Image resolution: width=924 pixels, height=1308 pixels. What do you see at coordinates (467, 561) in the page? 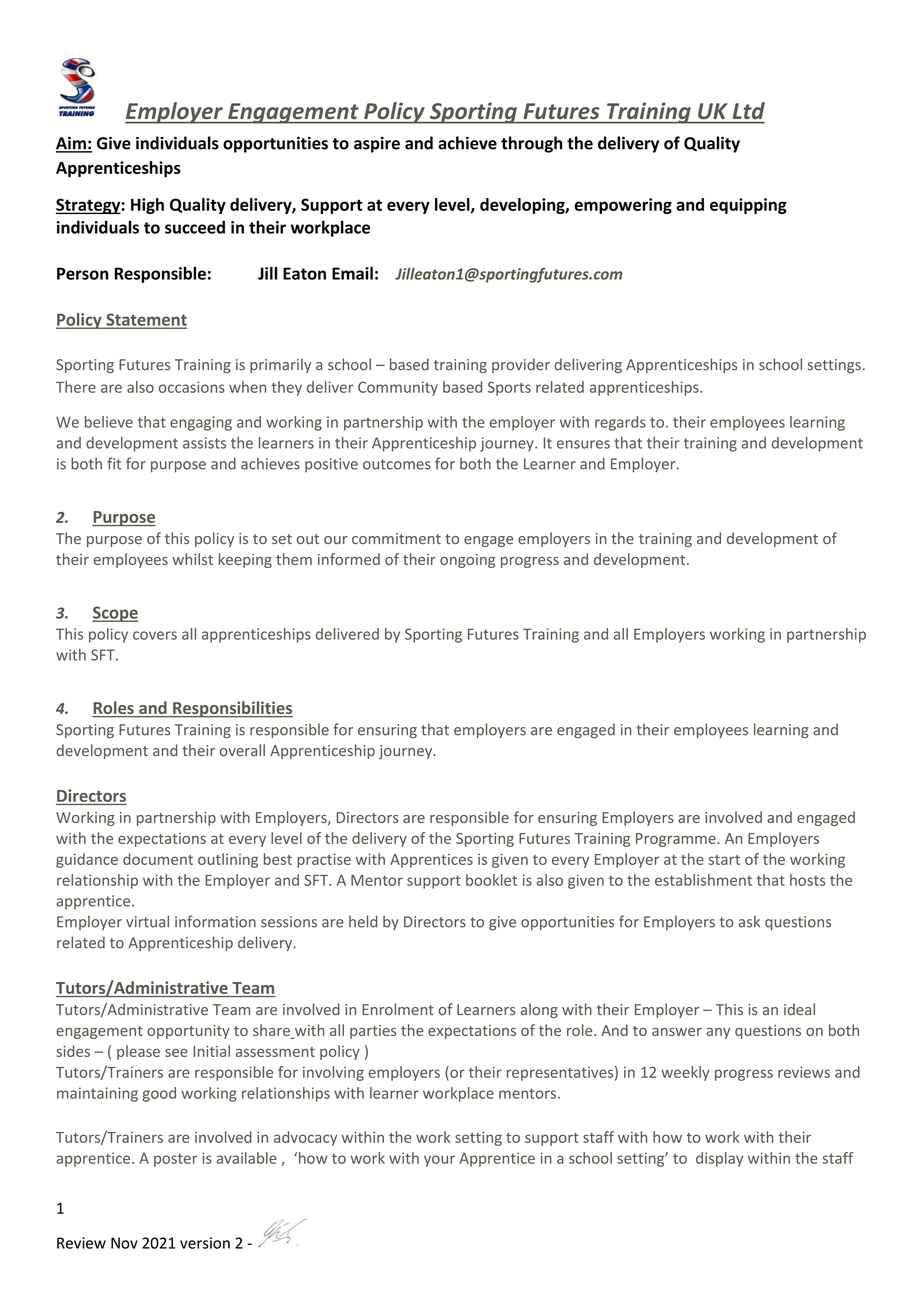
I see `ongoing` at bounding box center [467, 561].
